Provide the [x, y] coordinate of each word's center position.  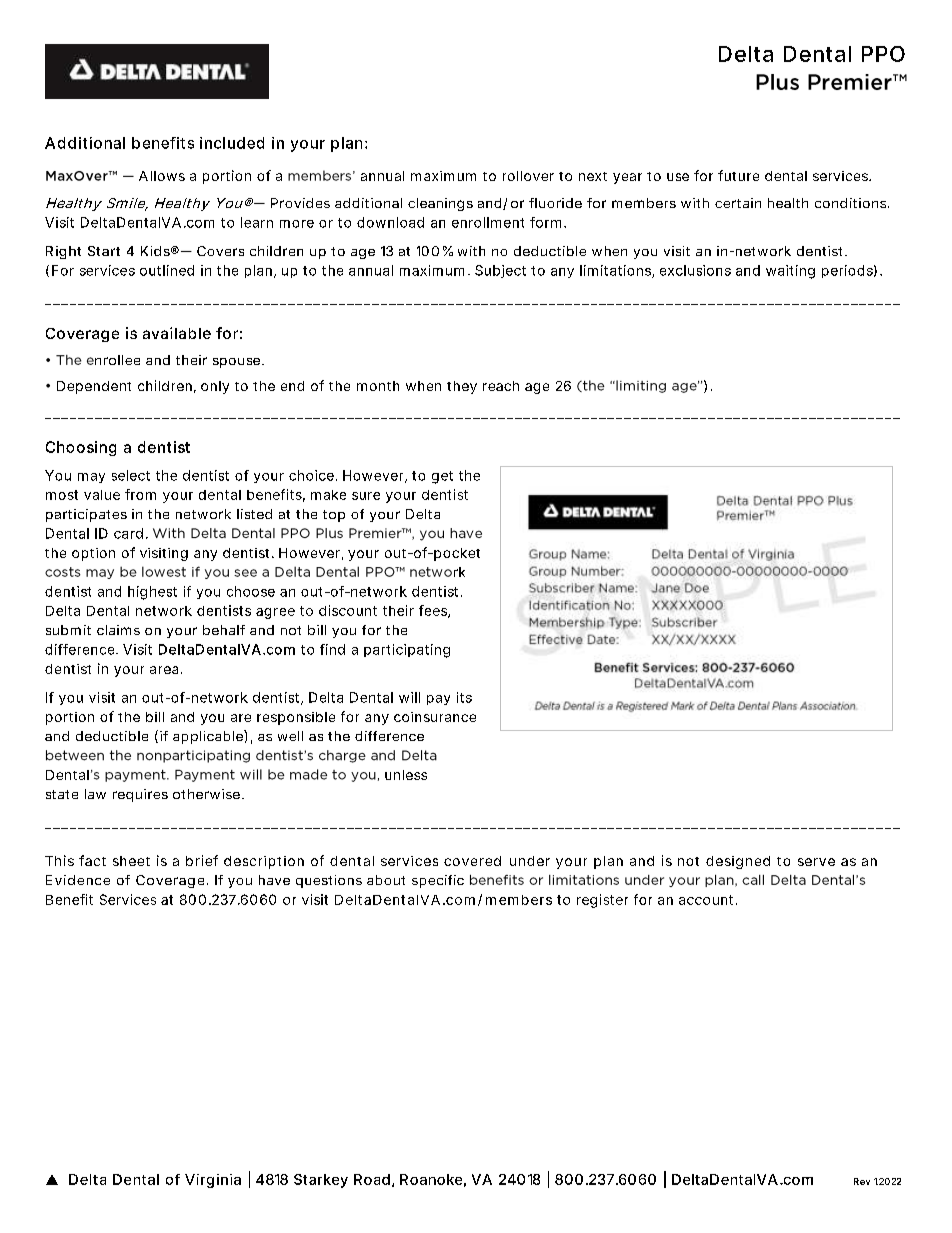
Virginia [213, 1181]
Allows [162, 176]
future [738, 175]
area [164, 670]
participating [407, 651]
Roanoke [431, 1179]
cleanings [440, 204]
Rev [862, 1181]
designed [738, 862]
